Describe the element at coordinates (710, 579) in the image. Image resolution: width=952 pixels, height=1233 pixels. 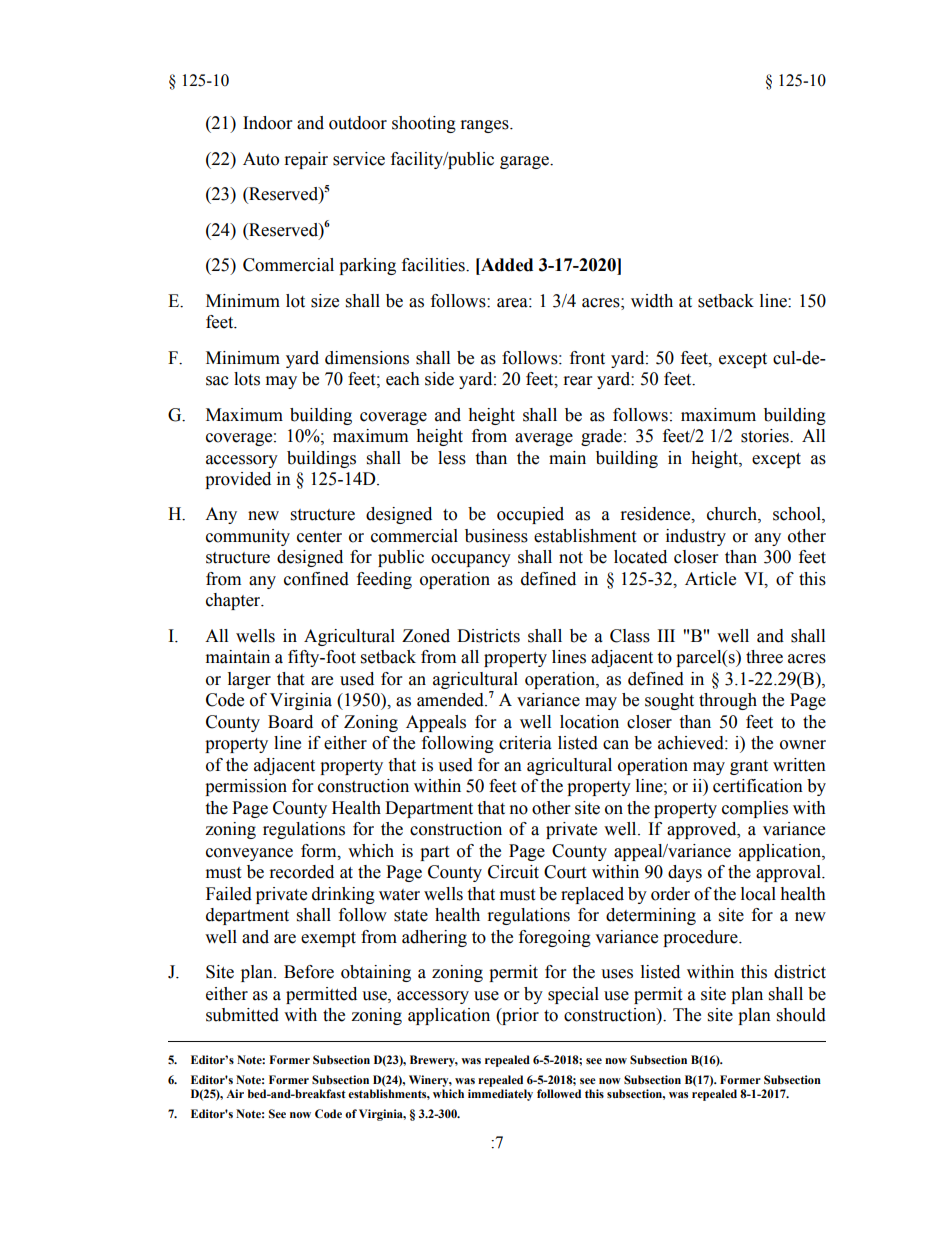
I see `Article` at that location.
